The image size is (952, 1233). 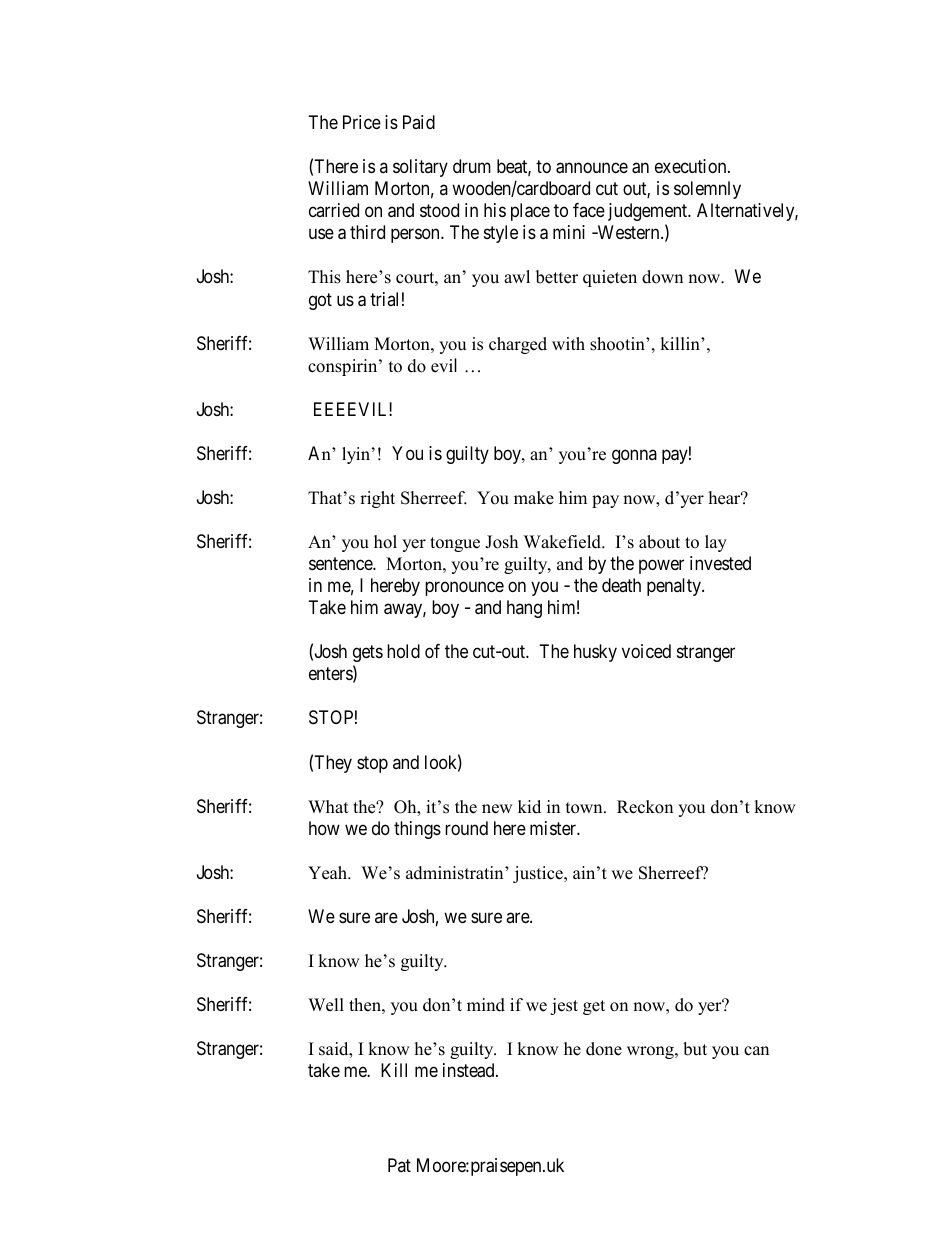 I want to click on kid, so click(x=529, y=807).
